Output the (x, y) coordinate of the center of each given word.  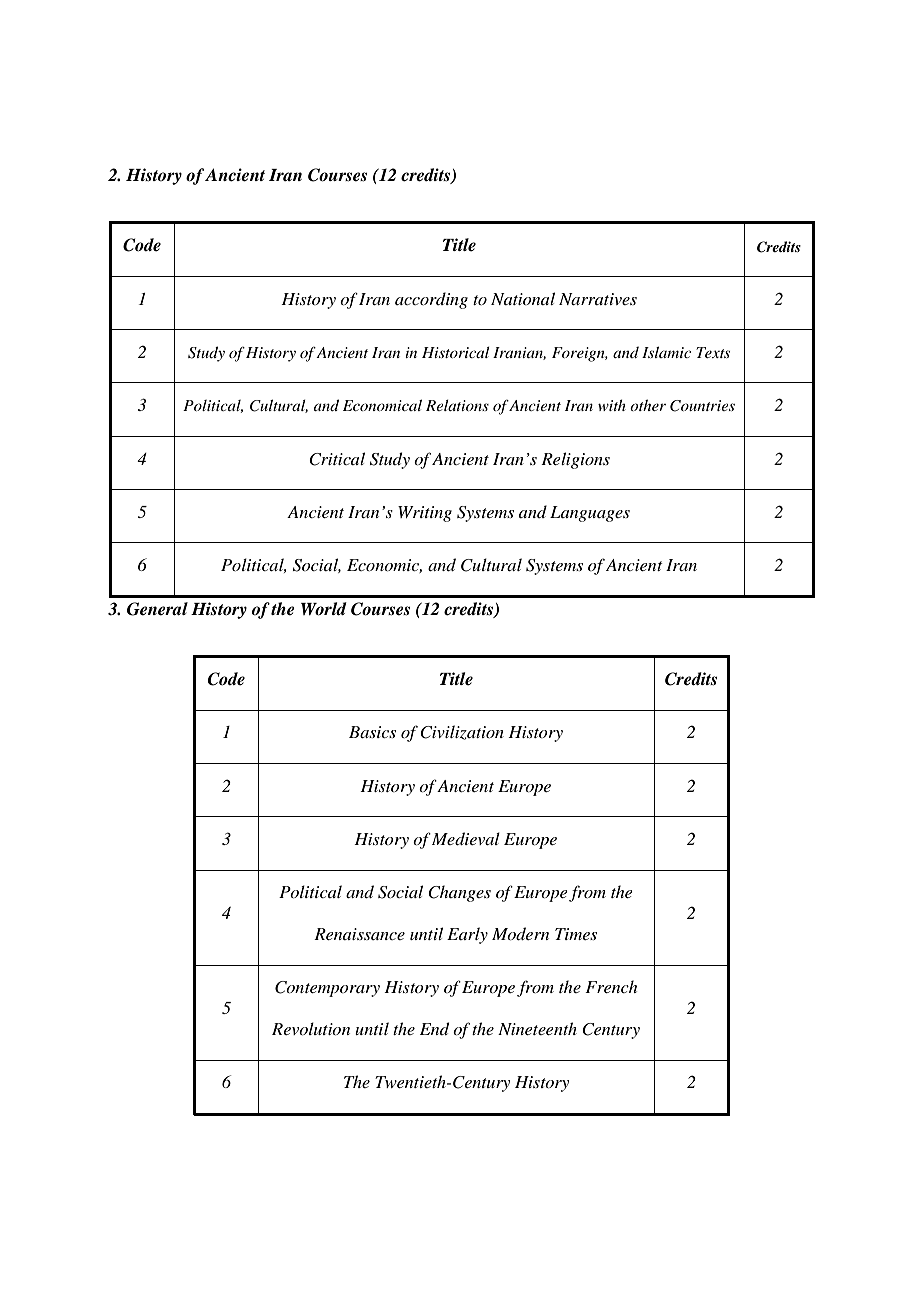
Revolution (311, 1028)
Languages (590, 514)
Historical (456, 352)
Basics (372, 732)
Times (576, 934)
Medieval (466, 839)
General (157, 609)
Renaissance (359, 934)
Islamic (666, 352)
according (431, 300)
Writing (425, 514)
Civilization (462, 732)
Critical (337, 459)
